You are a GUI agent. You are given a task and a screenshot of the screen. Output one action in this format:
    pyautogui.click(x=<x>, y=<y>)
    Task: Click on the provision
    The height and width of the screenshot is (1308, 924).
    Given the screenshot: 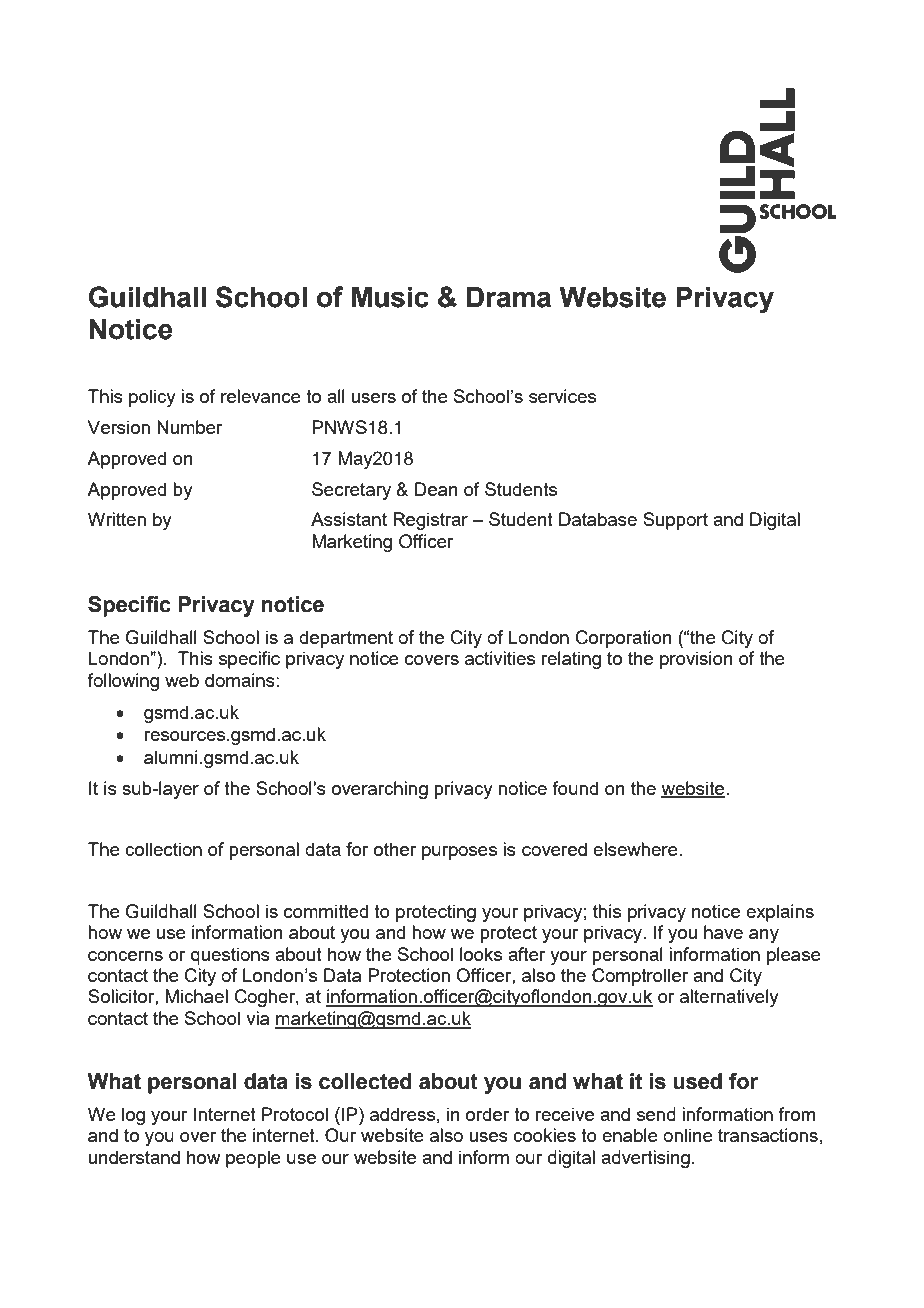 What is the action you would take?
    pyautogui.click(x=696, y=660)
